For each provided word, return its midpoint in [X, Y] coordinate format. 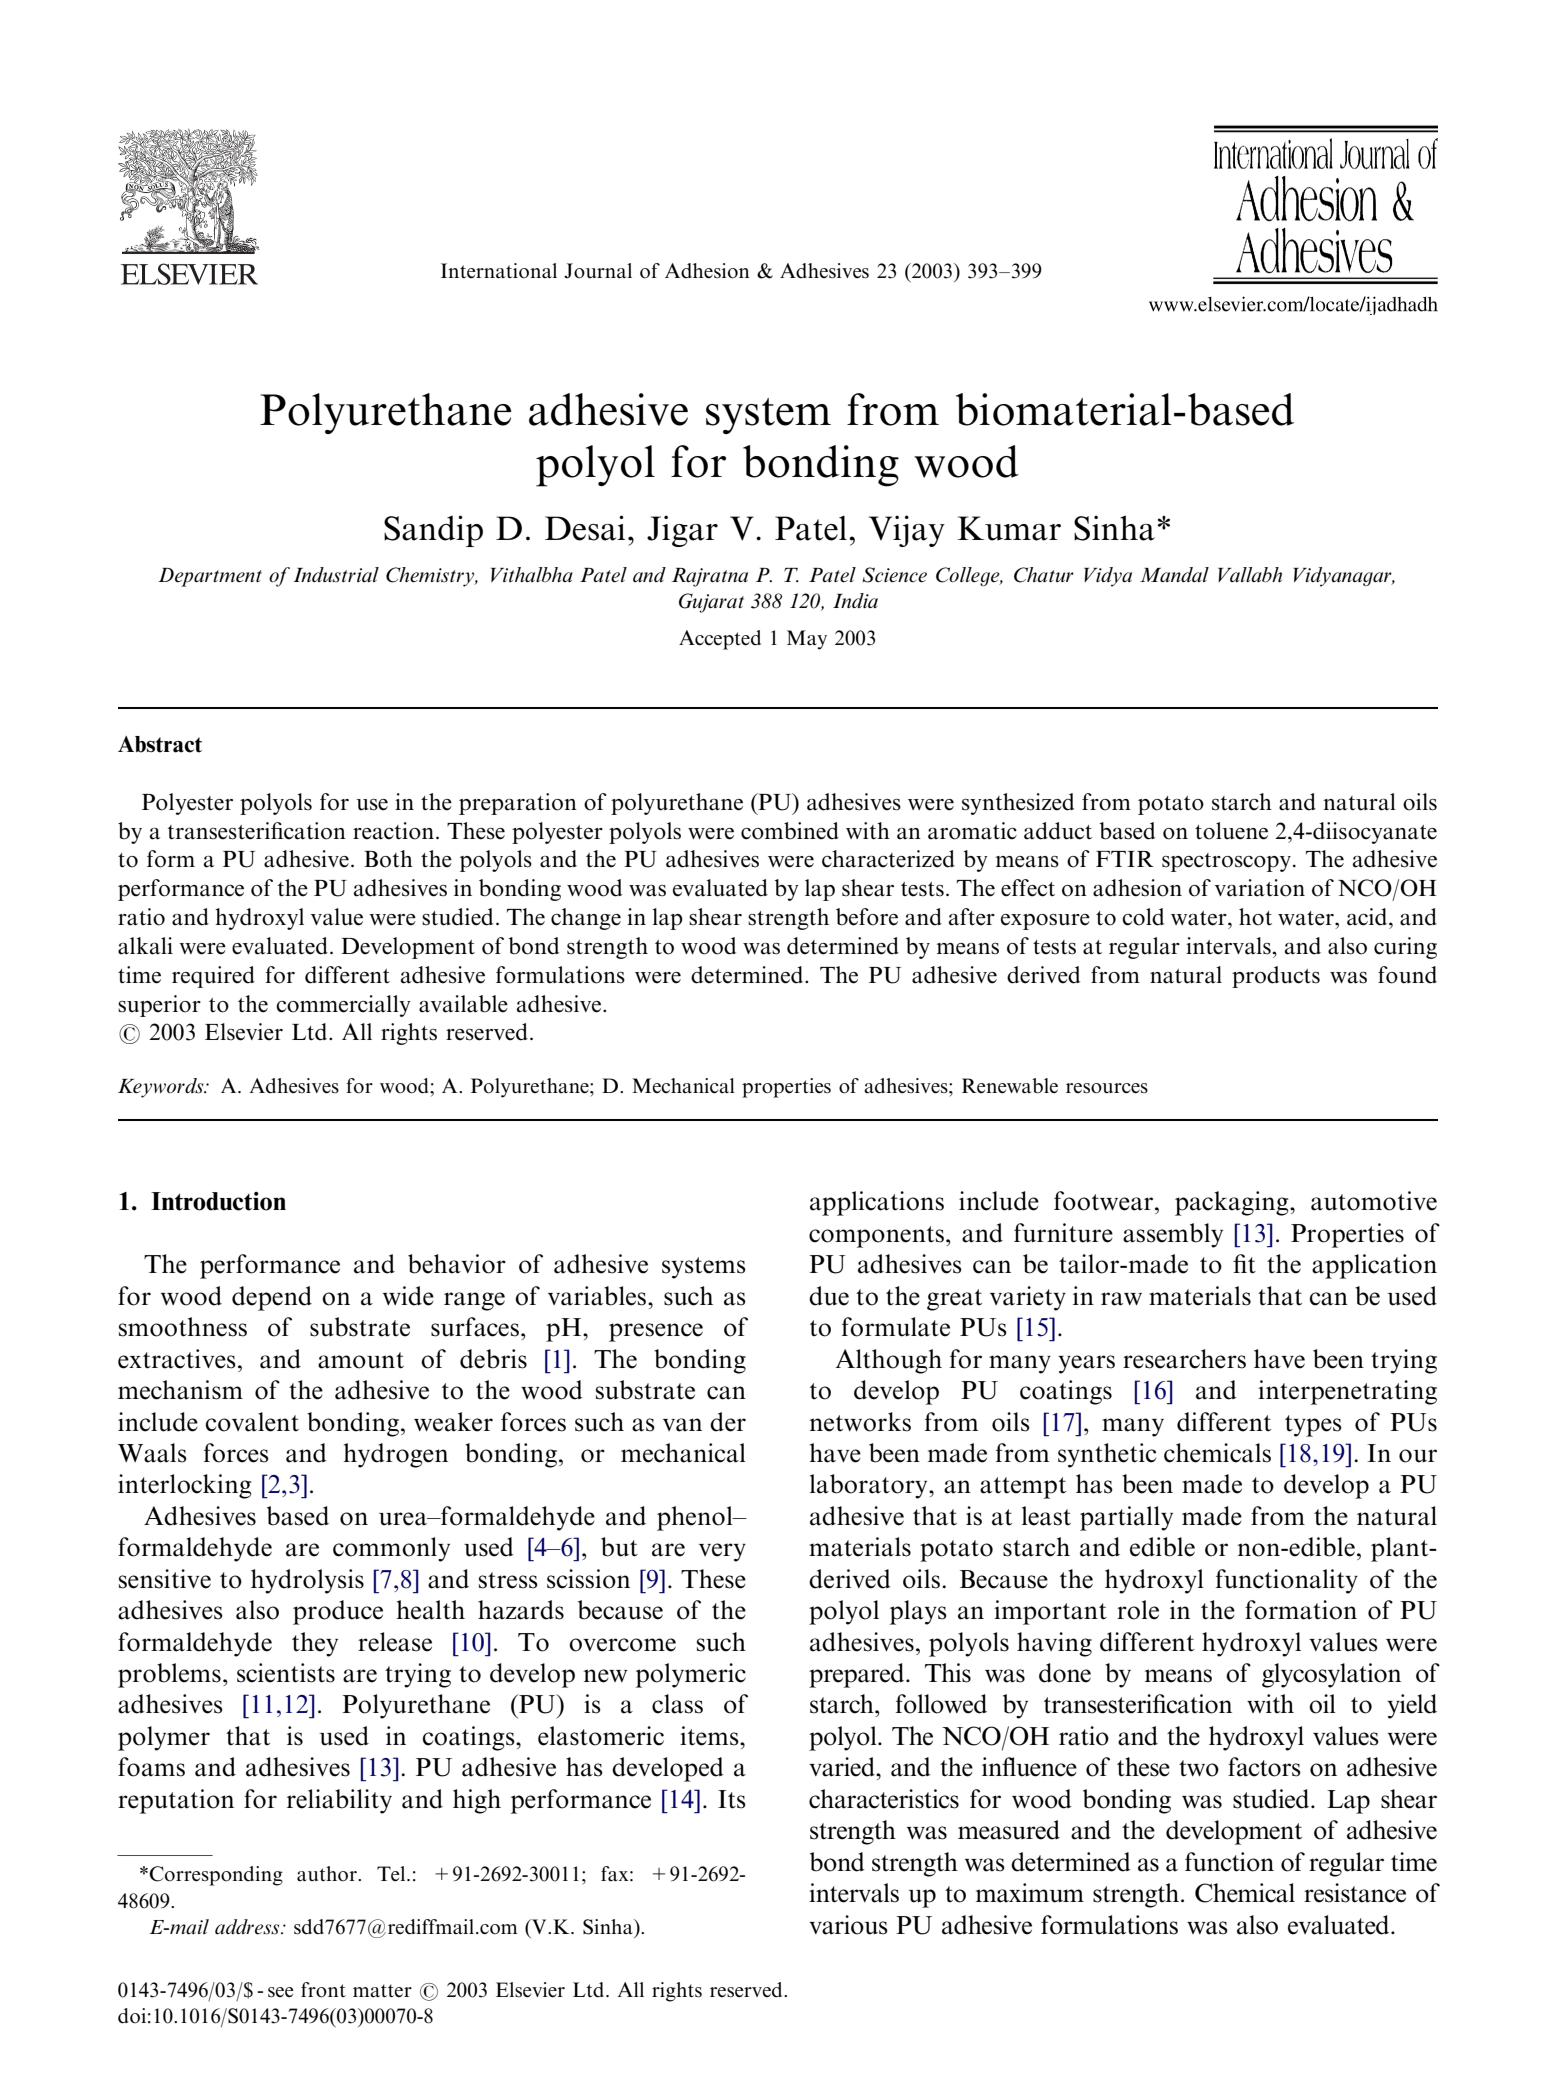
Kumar [1009, 528]
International [499, 271]
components [876, 1237]
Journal [598, 271]
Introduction [218, 1201]
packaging [1233, 1203]
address [248, 1927]
